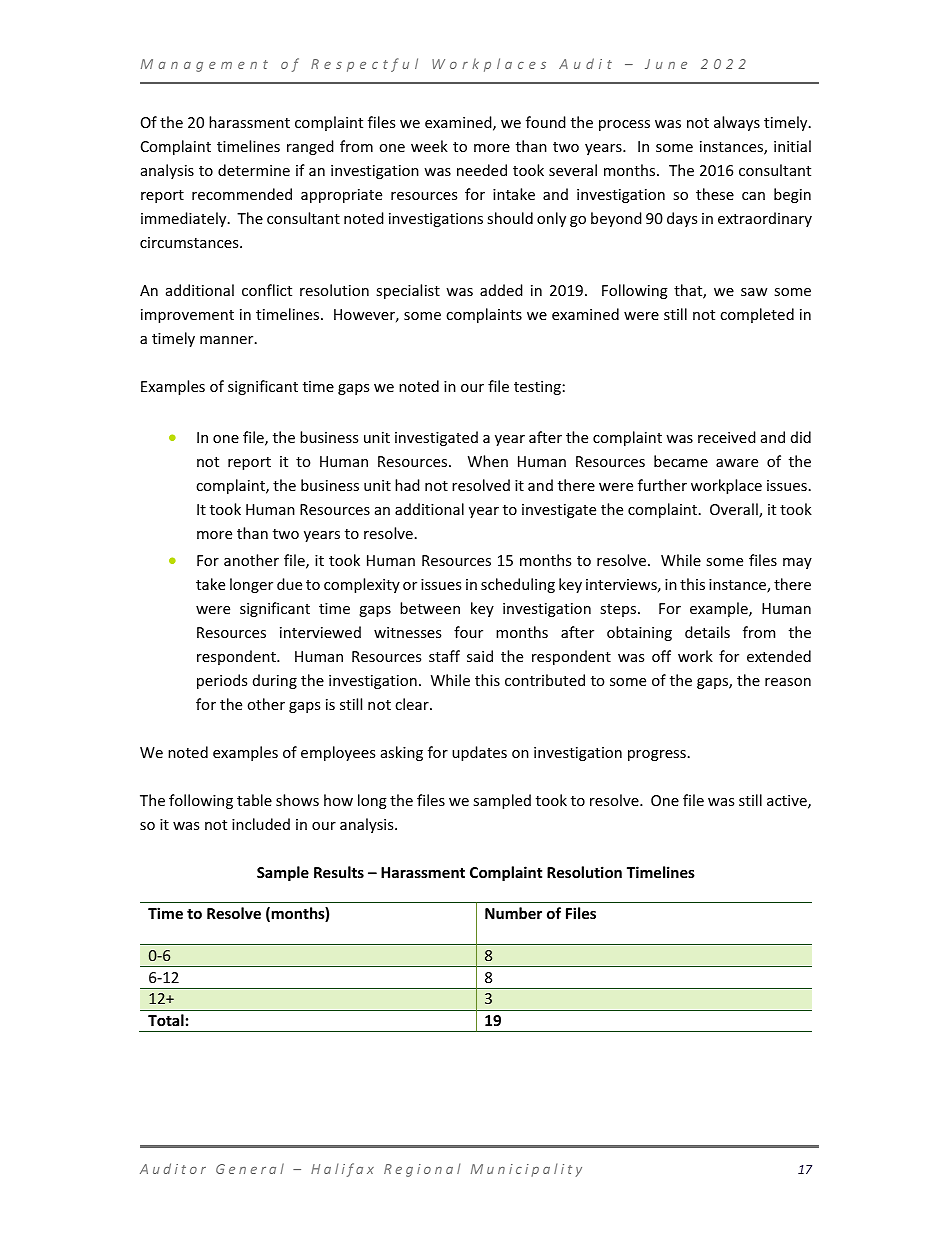 The height and width of the screenshot is (1233, 952). I want to click on progress, so click(657, 755).
